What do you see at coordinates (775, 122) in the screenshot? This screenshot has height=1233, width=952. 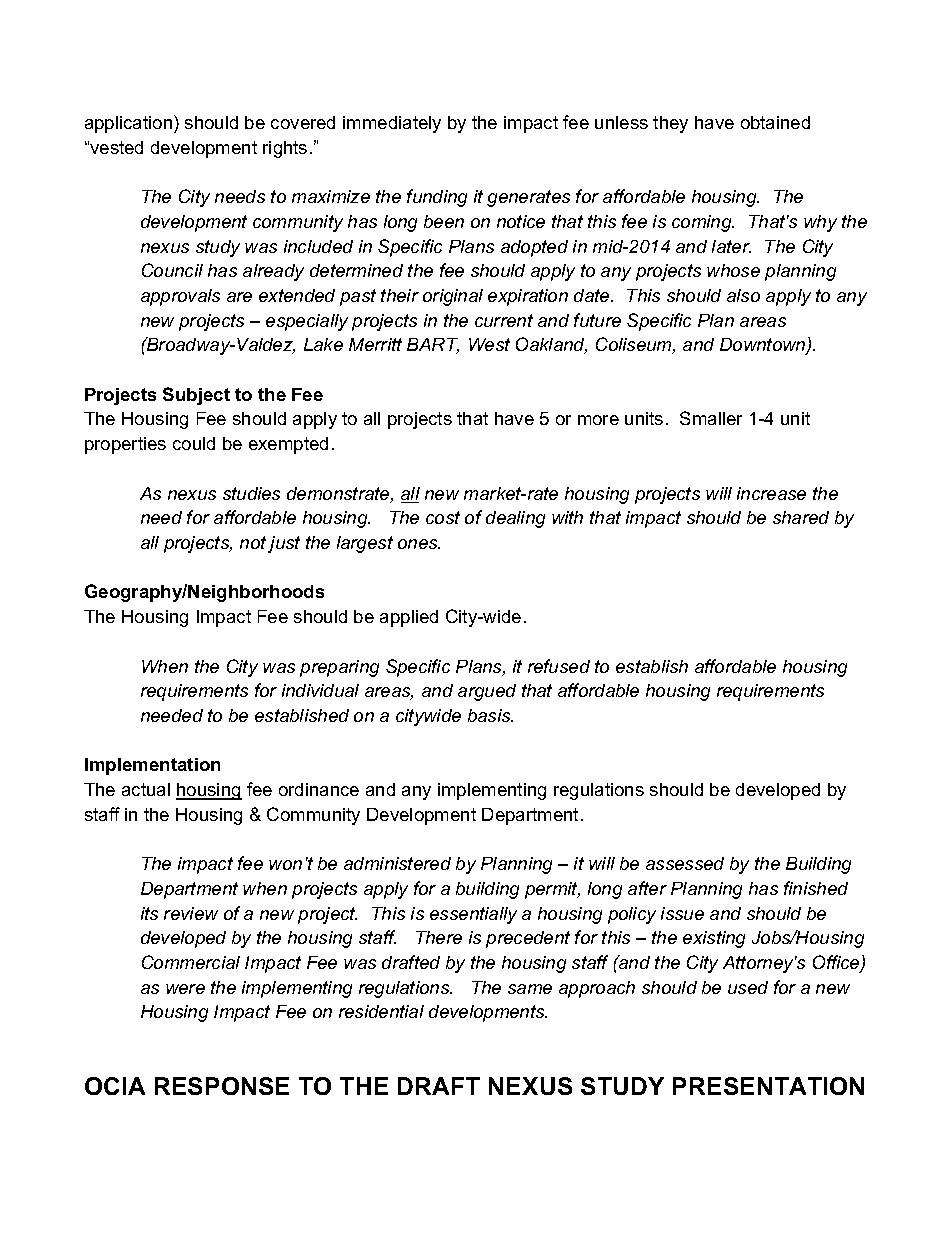 I see `obtained` at bounding box center [775, 122].
